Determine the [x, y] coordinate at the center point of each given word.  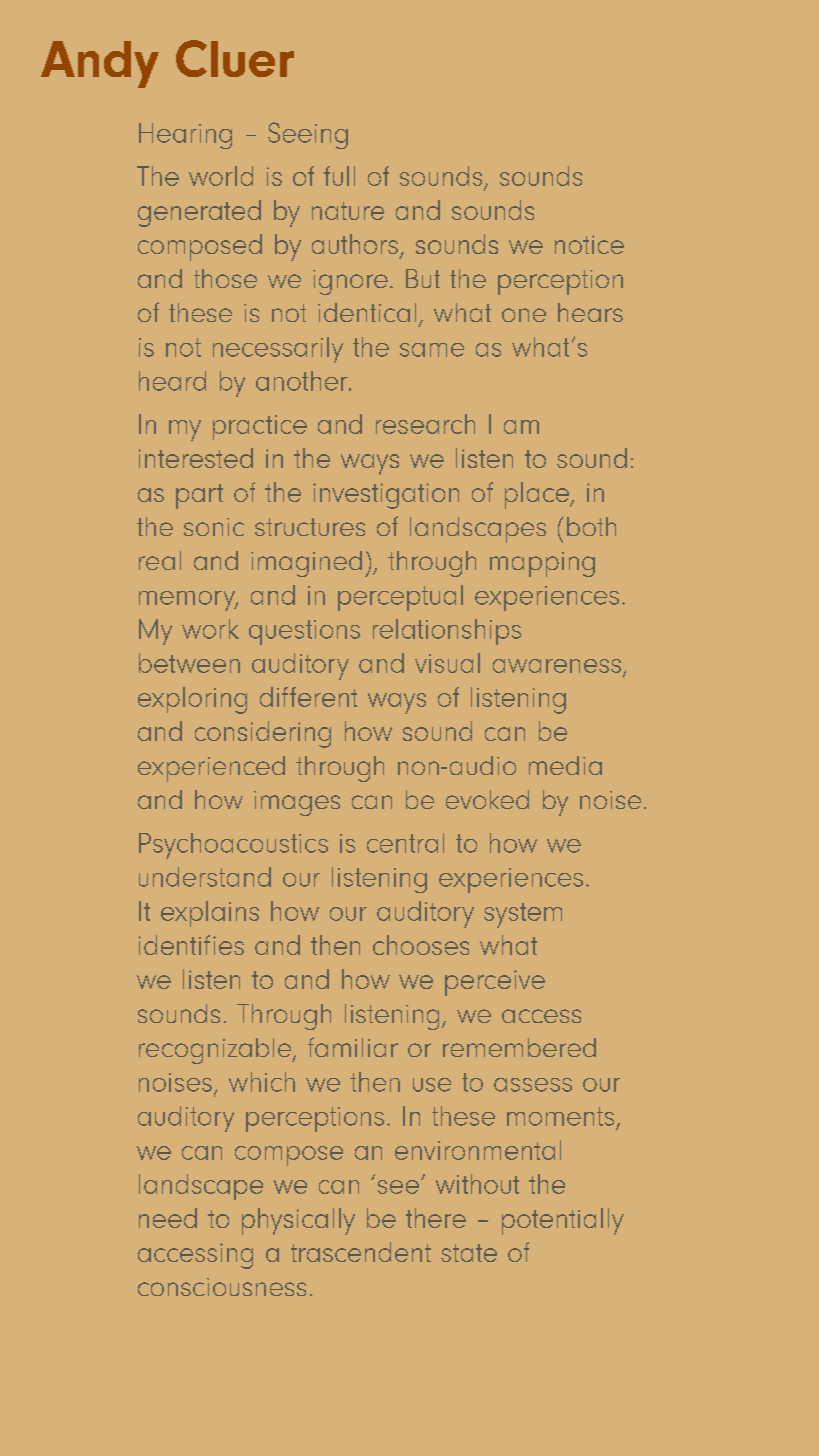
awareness [557, 666]
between [189, 663]
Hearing [185, 136]
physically [298, 1221]
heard [172, 381]
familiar [353, 1047]
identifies [191, 945]
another [303, 381]
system [523, 915]
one [524, 315]
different [308, 697]
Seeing [308, 135]
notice [589, 244]
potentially [563, 1221]
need [168, 1218]
